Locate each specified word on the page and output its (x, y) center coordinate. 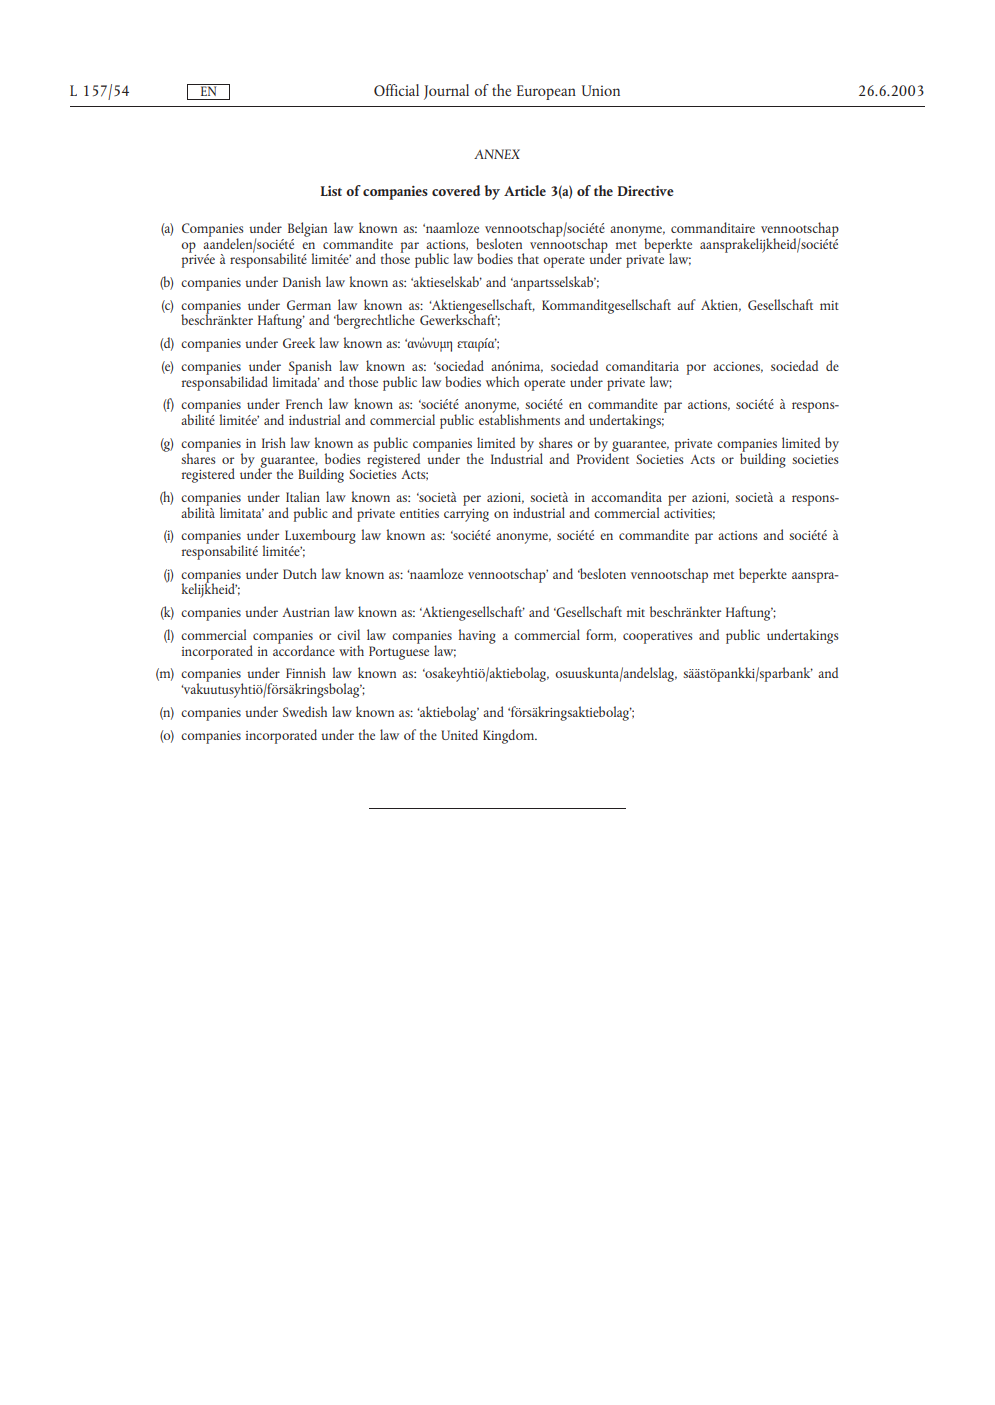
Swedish (305, 711)
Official (396, 90)
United (459, 734)
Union (601, 90)
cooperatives (658, 637)
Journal (446, 92)
